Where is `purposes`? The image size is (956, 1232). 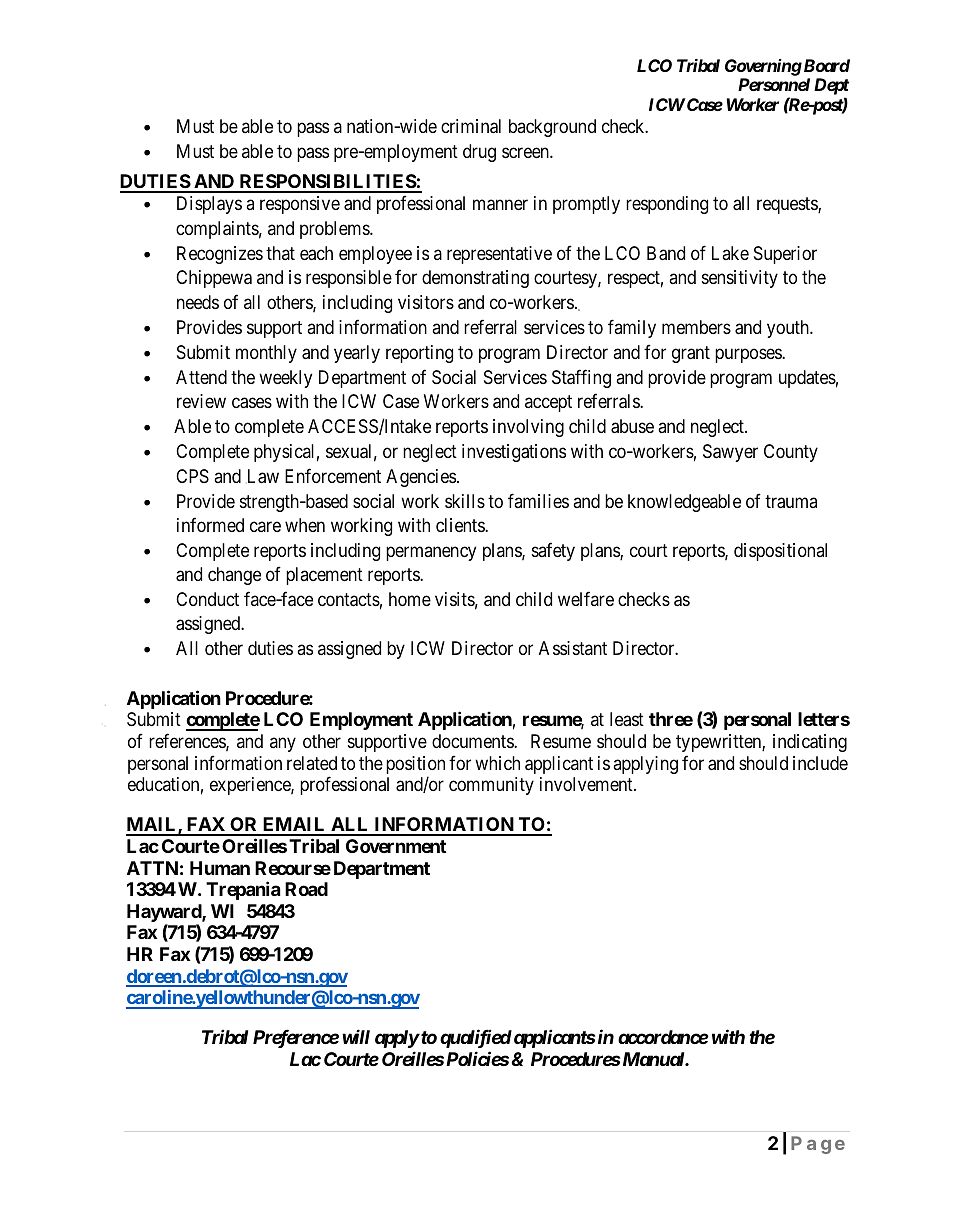
purposes is located at coordinates (749, 355).
